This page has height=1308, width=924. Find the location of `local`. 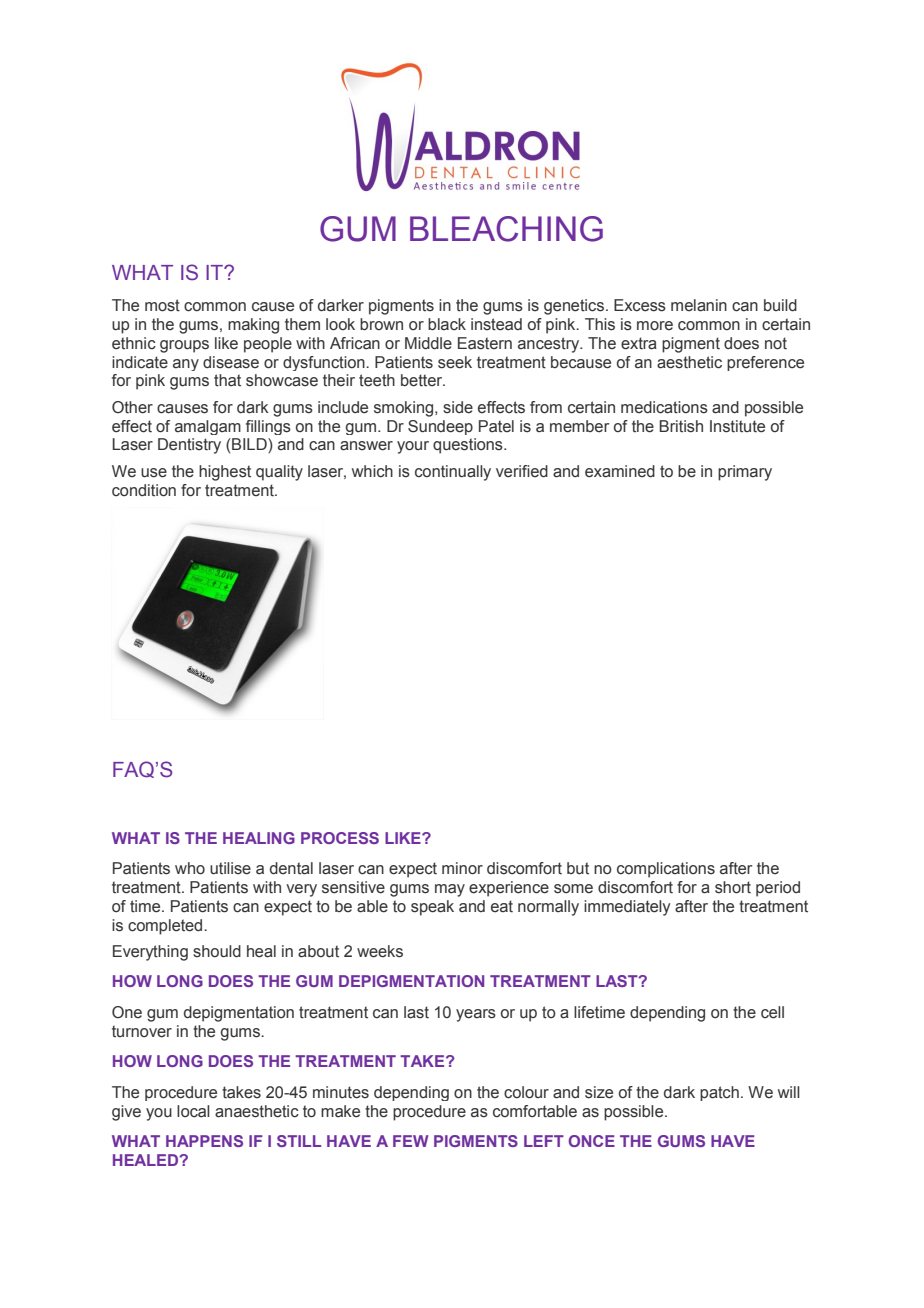

local is located at coordinates (193, 1111).
